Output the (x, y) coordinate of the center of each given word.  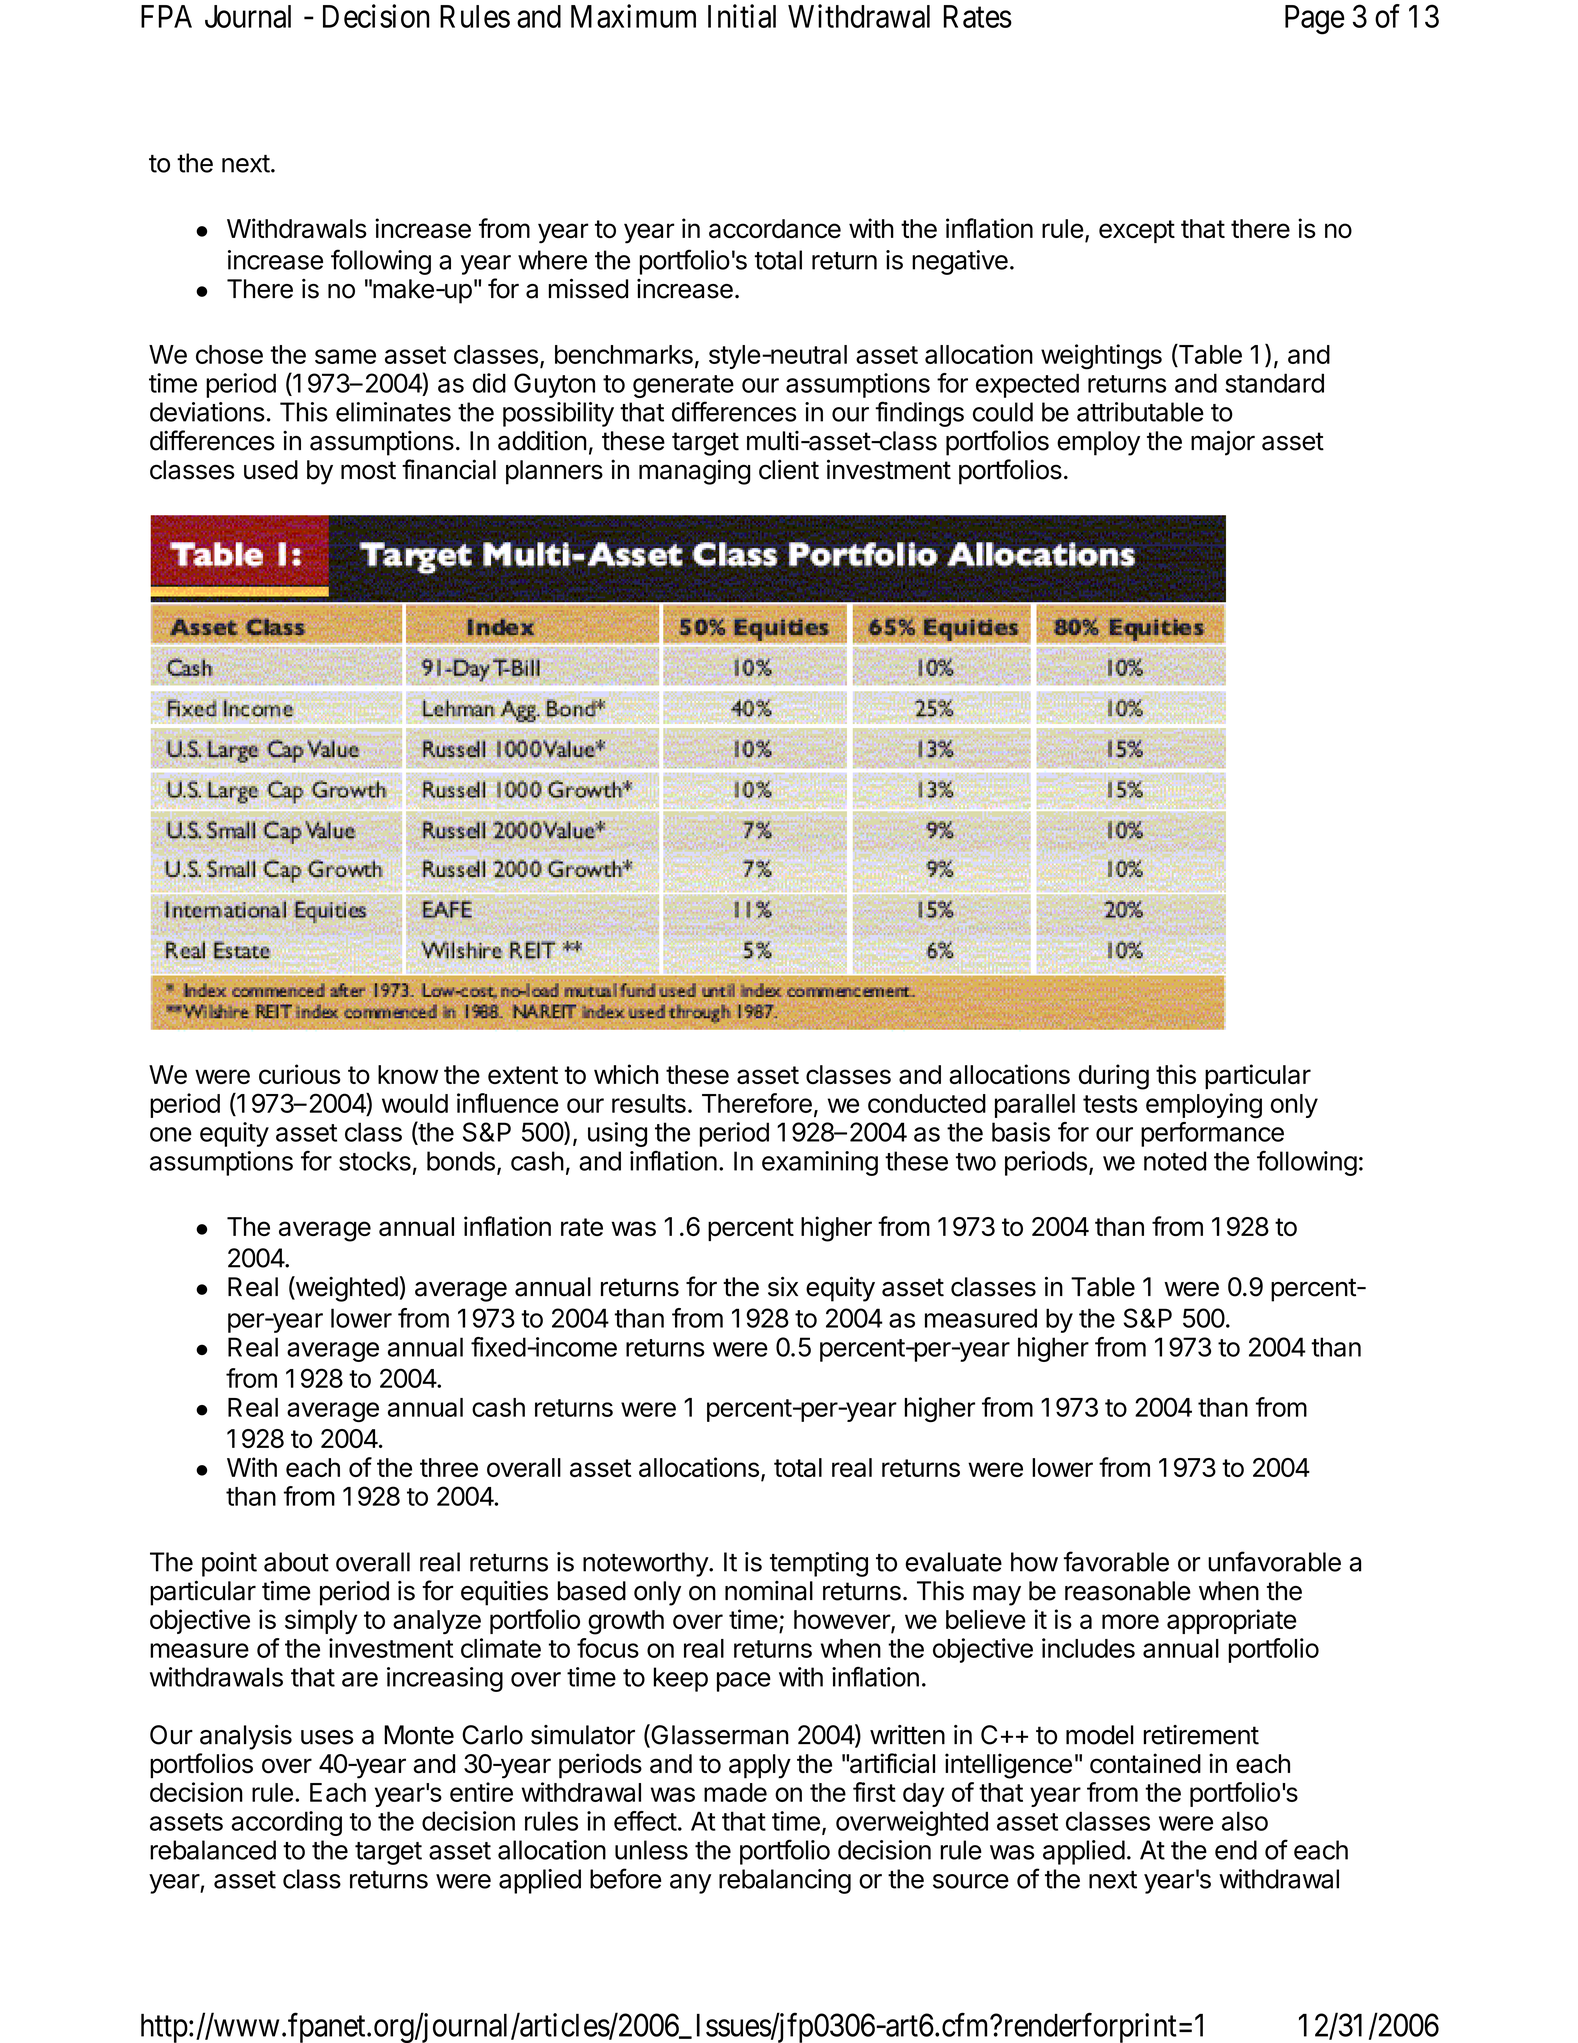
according (286, 1823)
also (1245, 1821)
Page (1315, 20)
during (1114, 1077)
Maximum (633, 16)
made (735, 1792)
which (626, 1074)
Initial (742, 16)
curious (300, 1074)
